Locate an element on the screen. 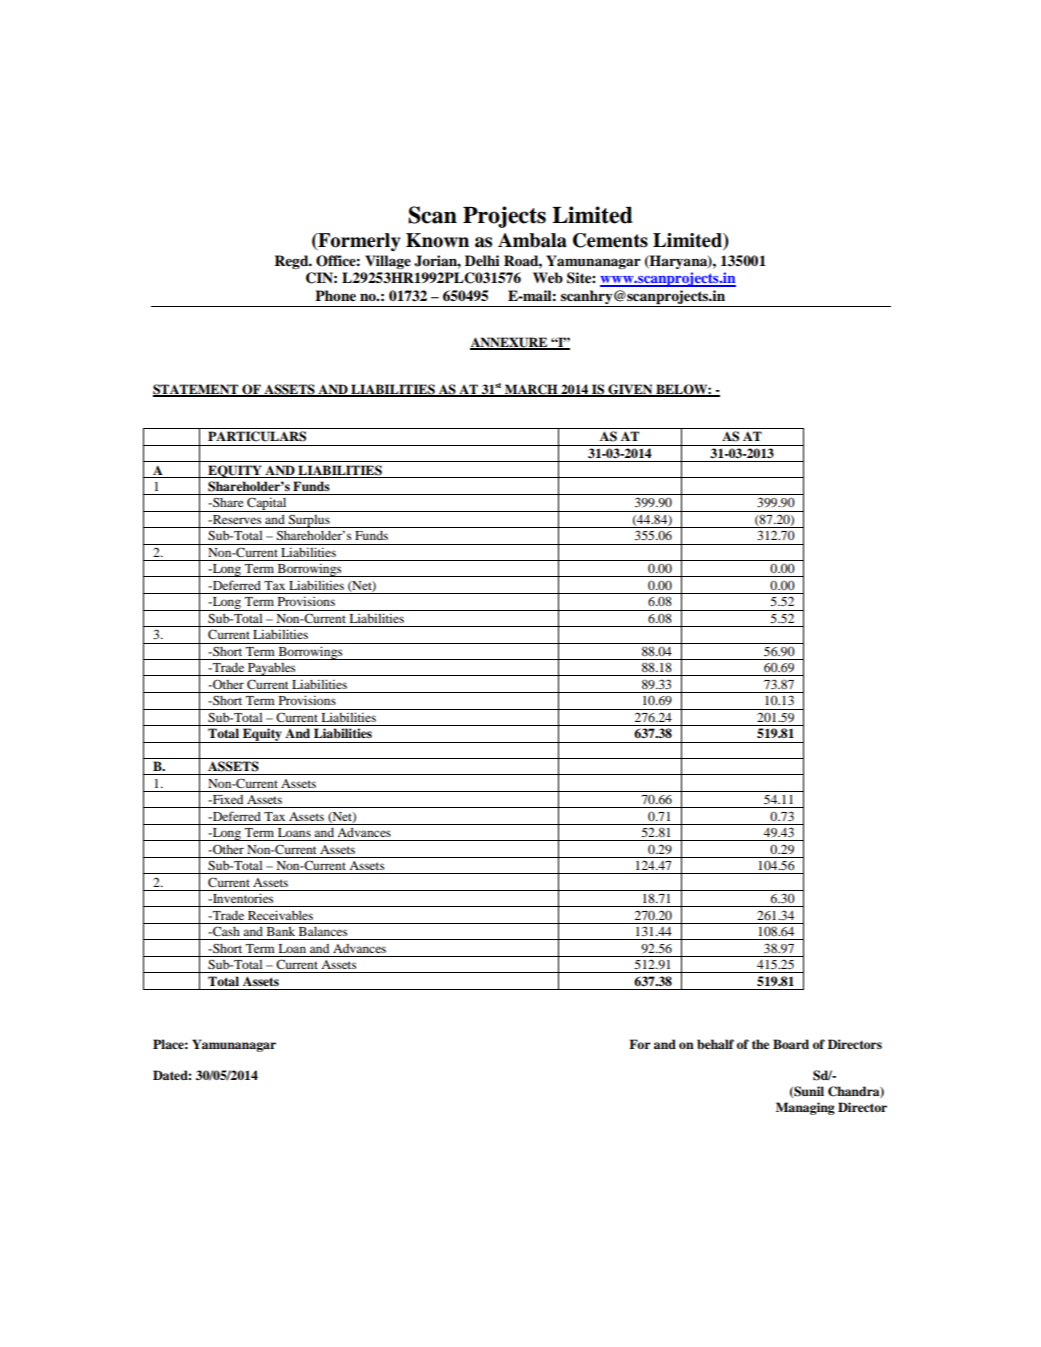  GIVEN is located at coordinates (630, 390).
